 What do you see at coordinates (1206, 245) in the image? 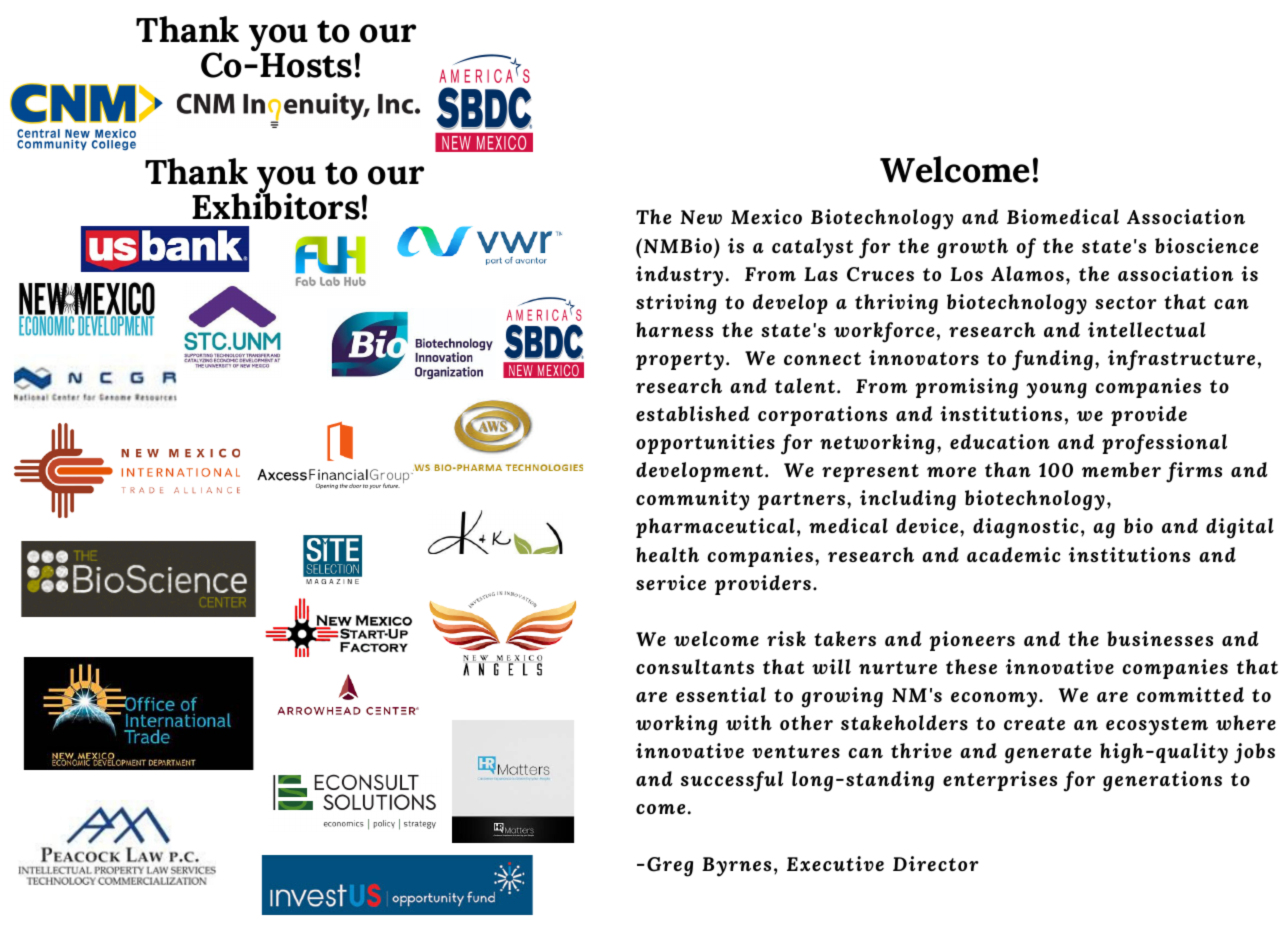
I see `bioscience` at bounding box center [1206, 245].
